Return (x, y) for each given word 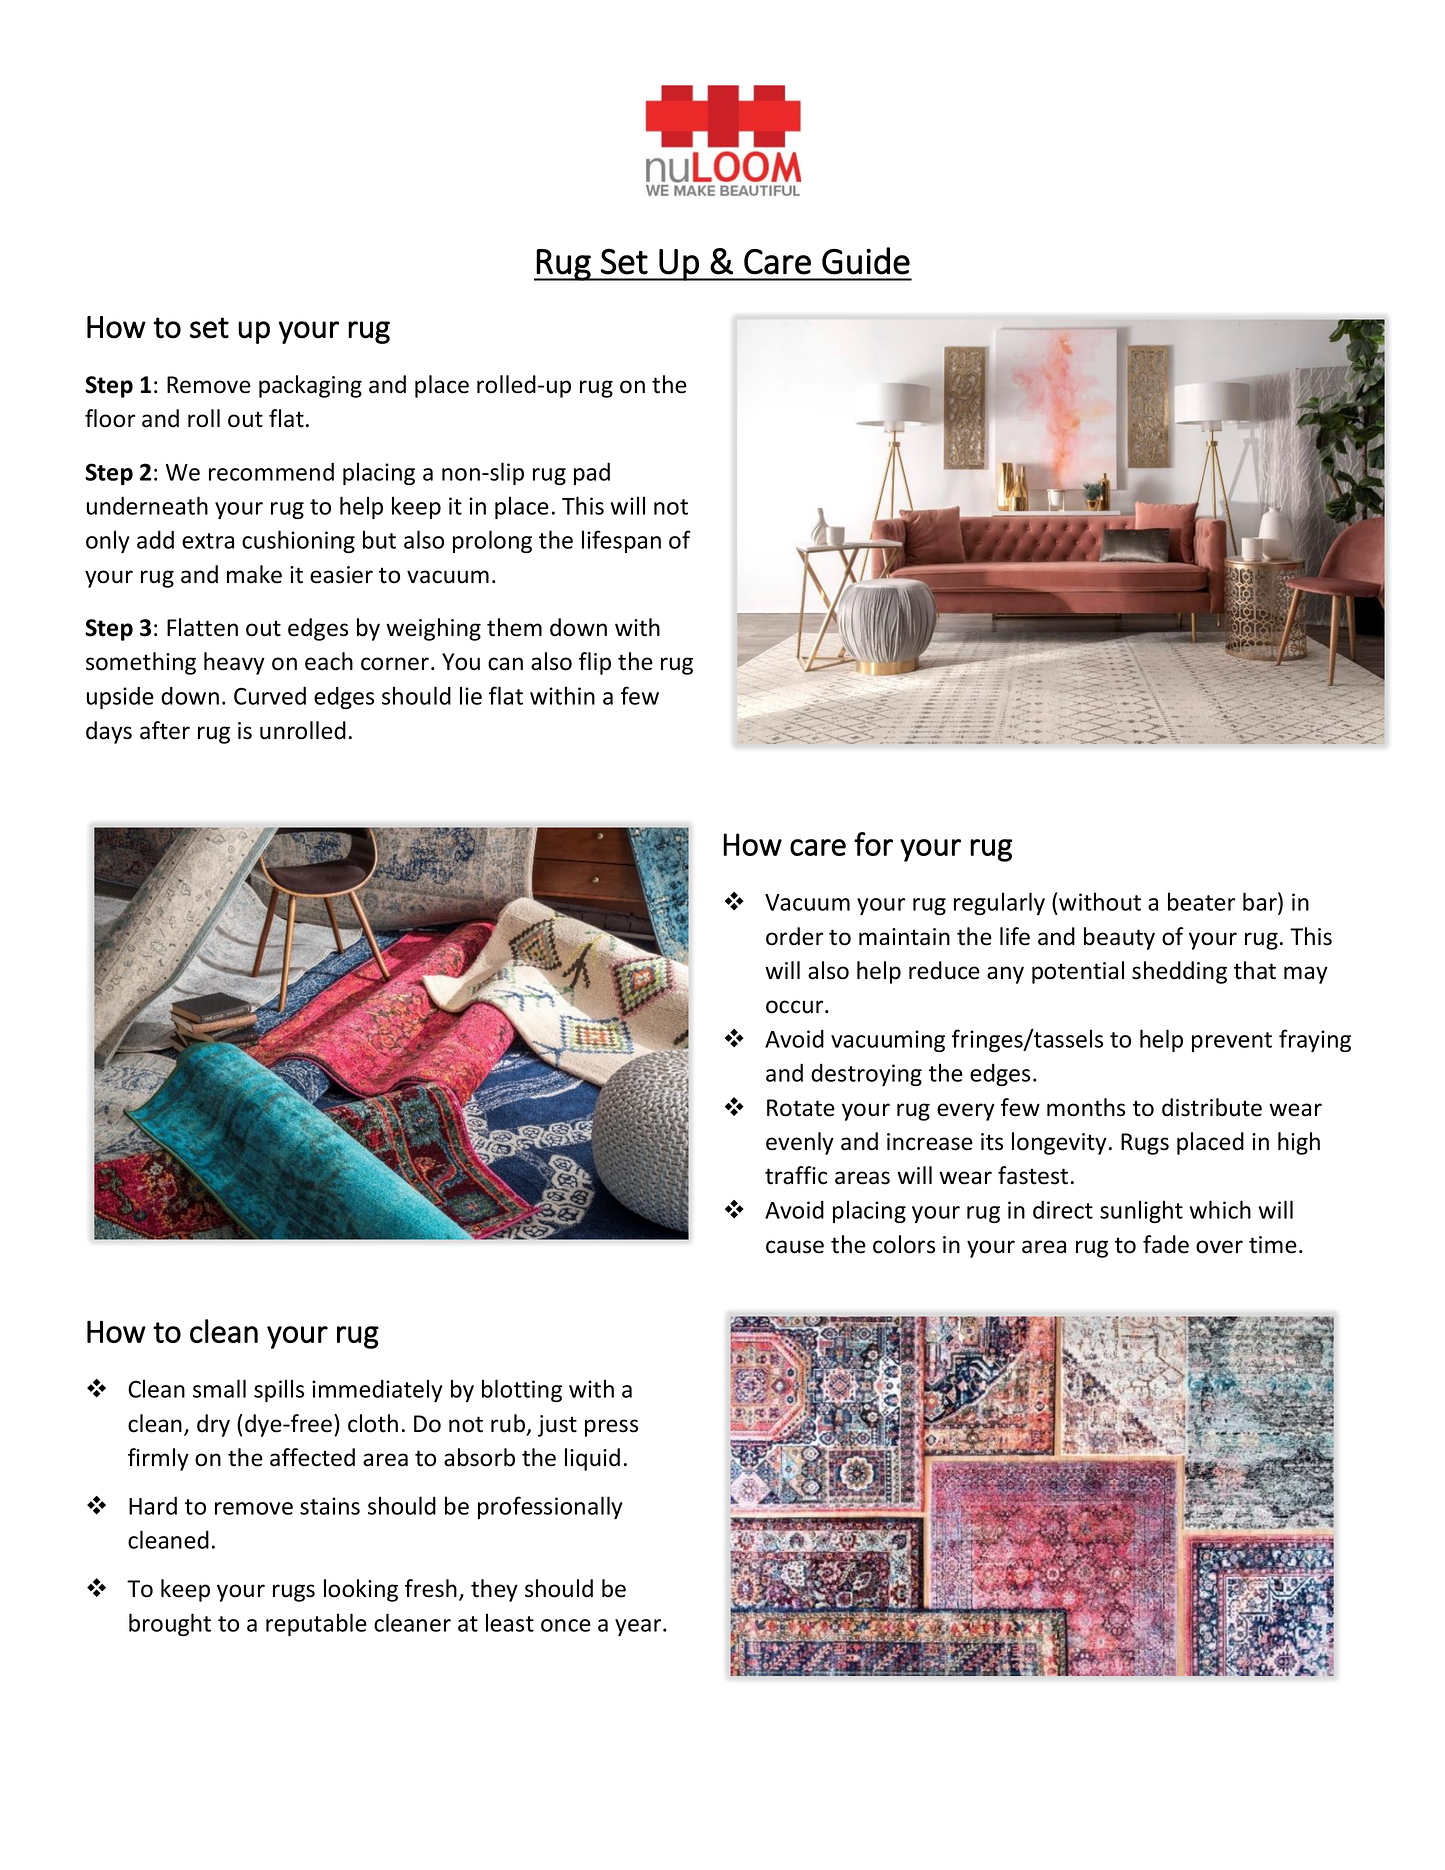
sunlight (1141, 1211)
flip (595, 663)
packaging (310, 386)
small (219, 1388)
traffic (796, 1175)
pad (592, 473)
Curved (270, 695)
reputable (316, 1624)
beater (1201, 901)
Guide (866, 261)
